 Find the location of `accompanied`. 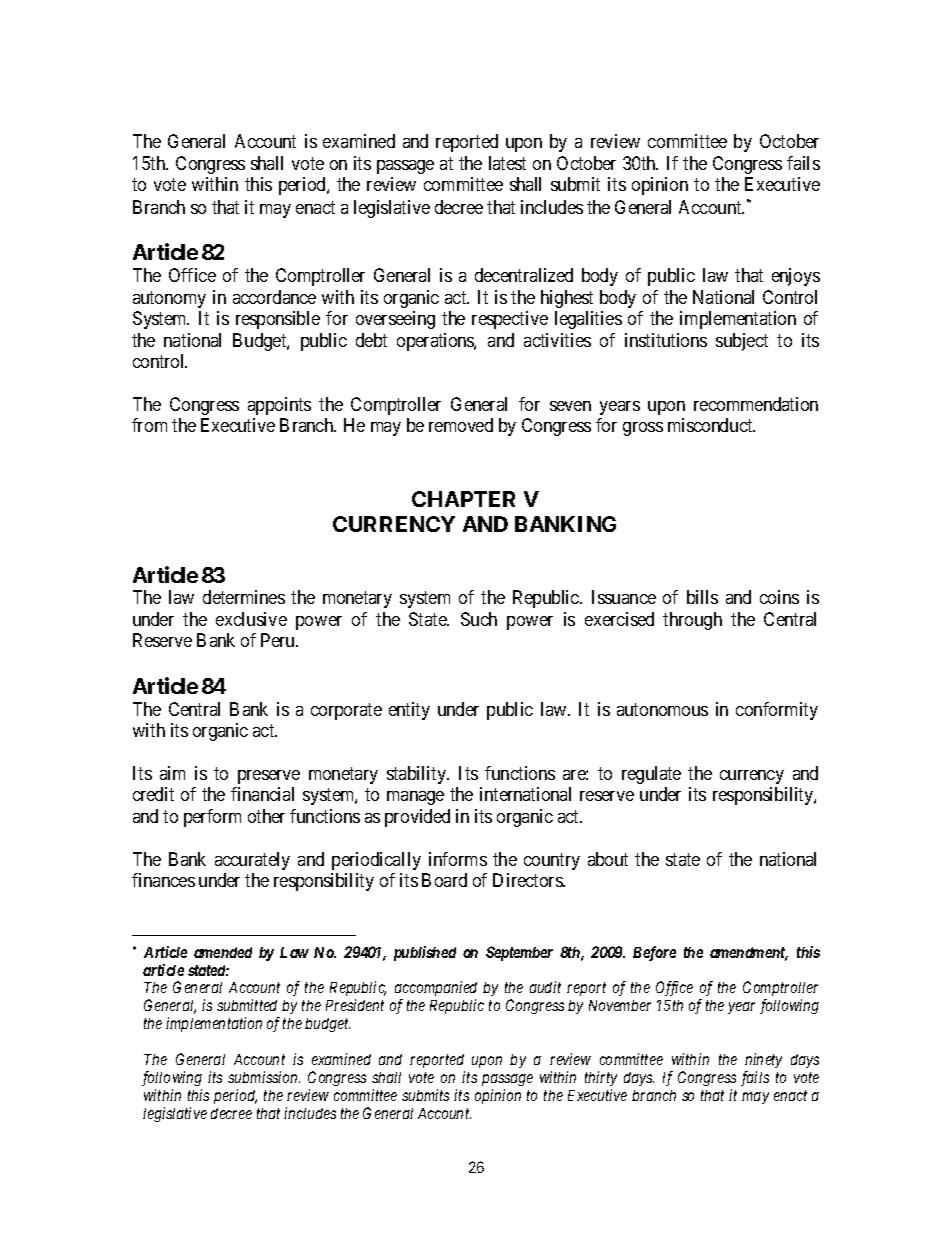

accompanied is located at coordinates (436, 988).
